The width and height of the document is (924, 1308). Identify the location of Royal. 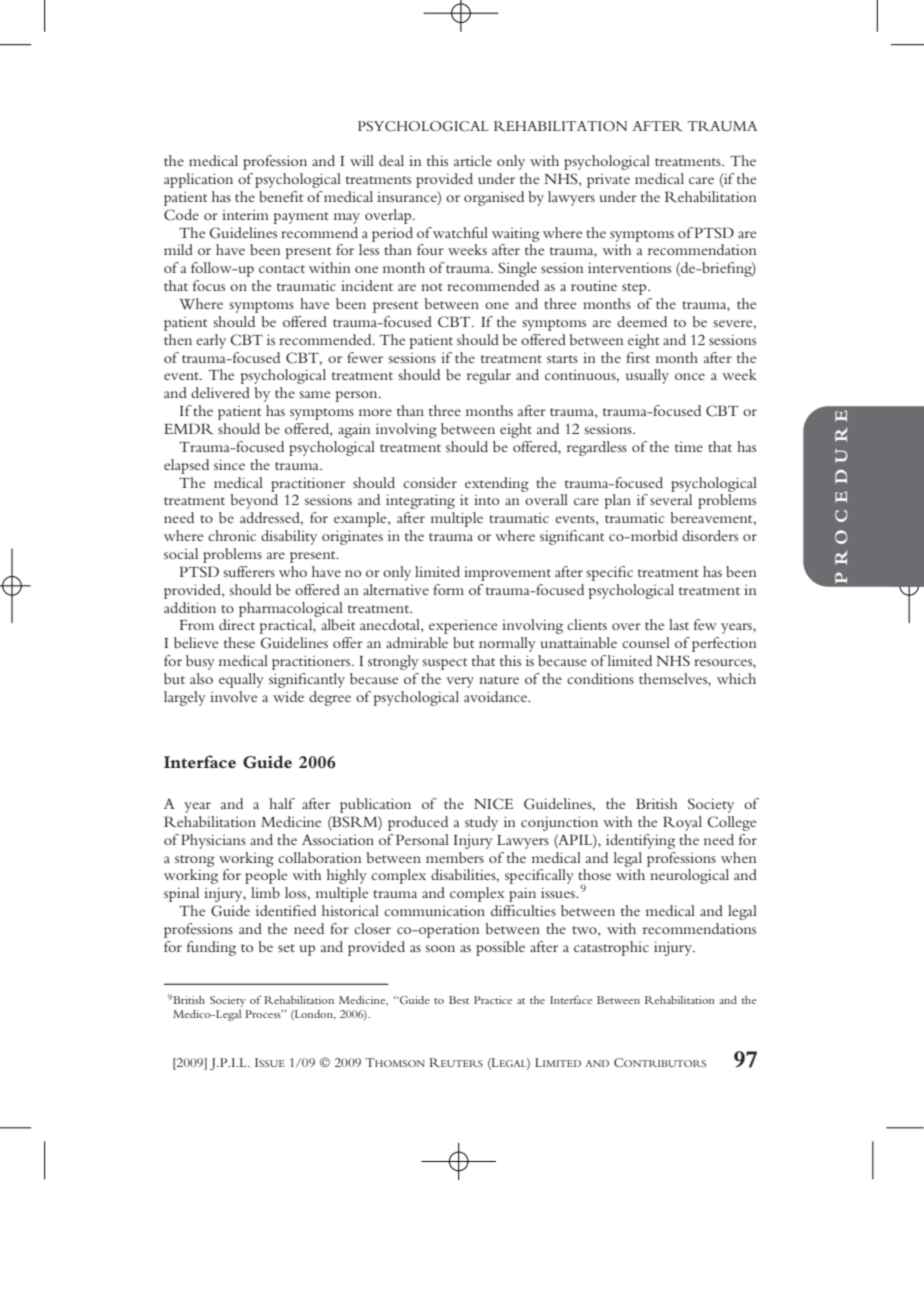
(682, 823).
